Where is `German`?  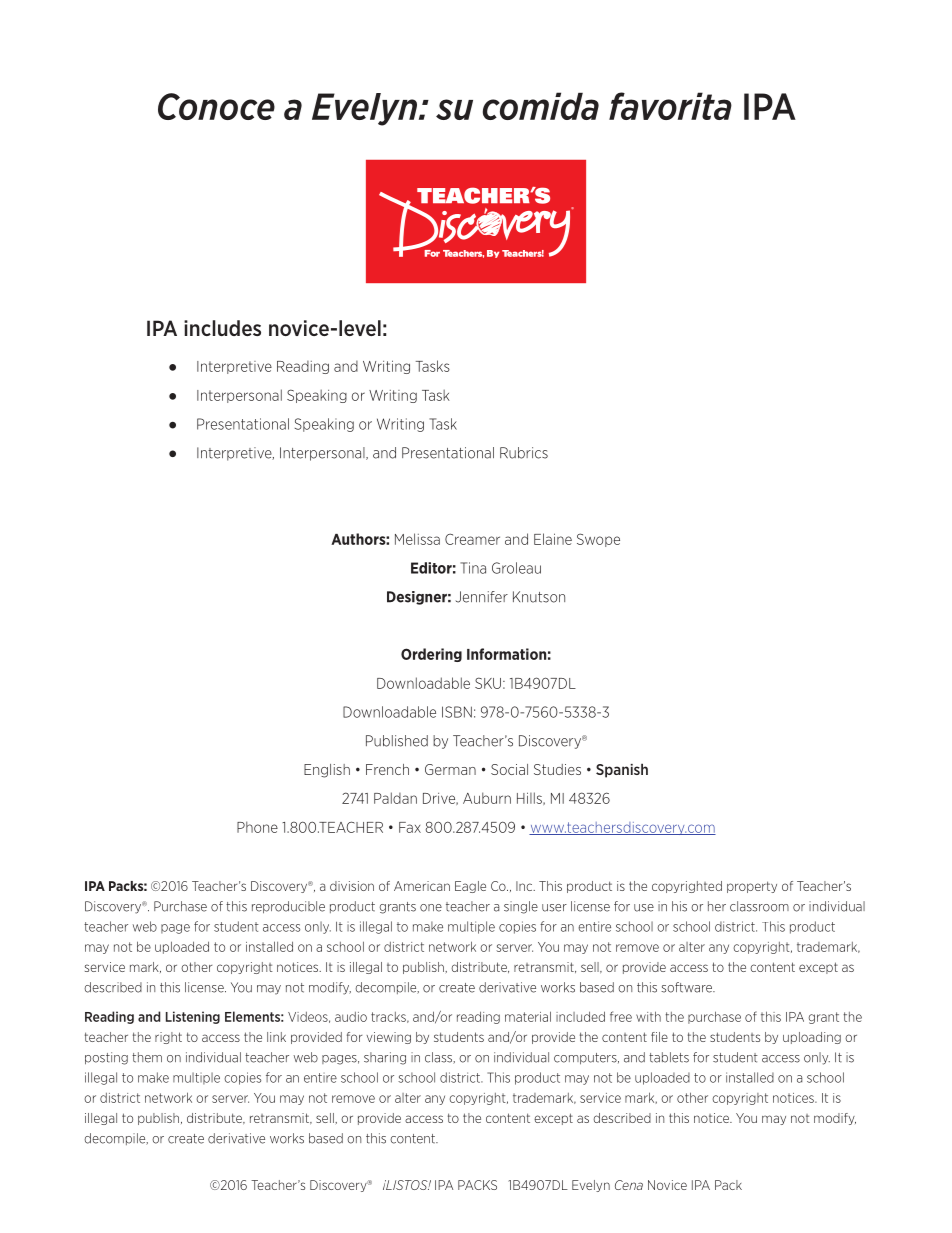
German is located at coordinates (450, 769).
